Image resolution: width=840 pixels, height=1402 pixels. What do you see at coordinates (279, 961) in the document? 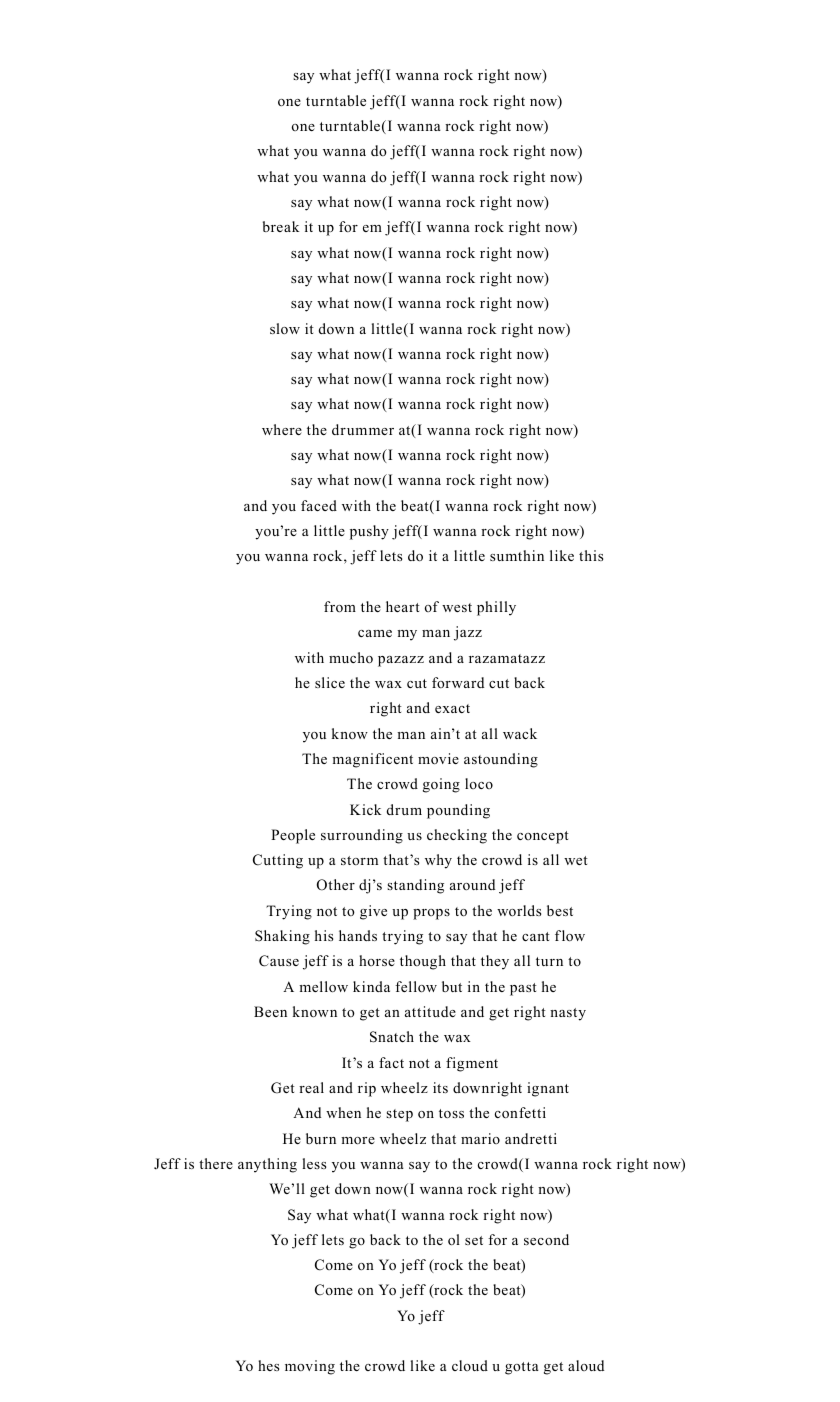
I see `Cause` at bounding box center [279, 961].
